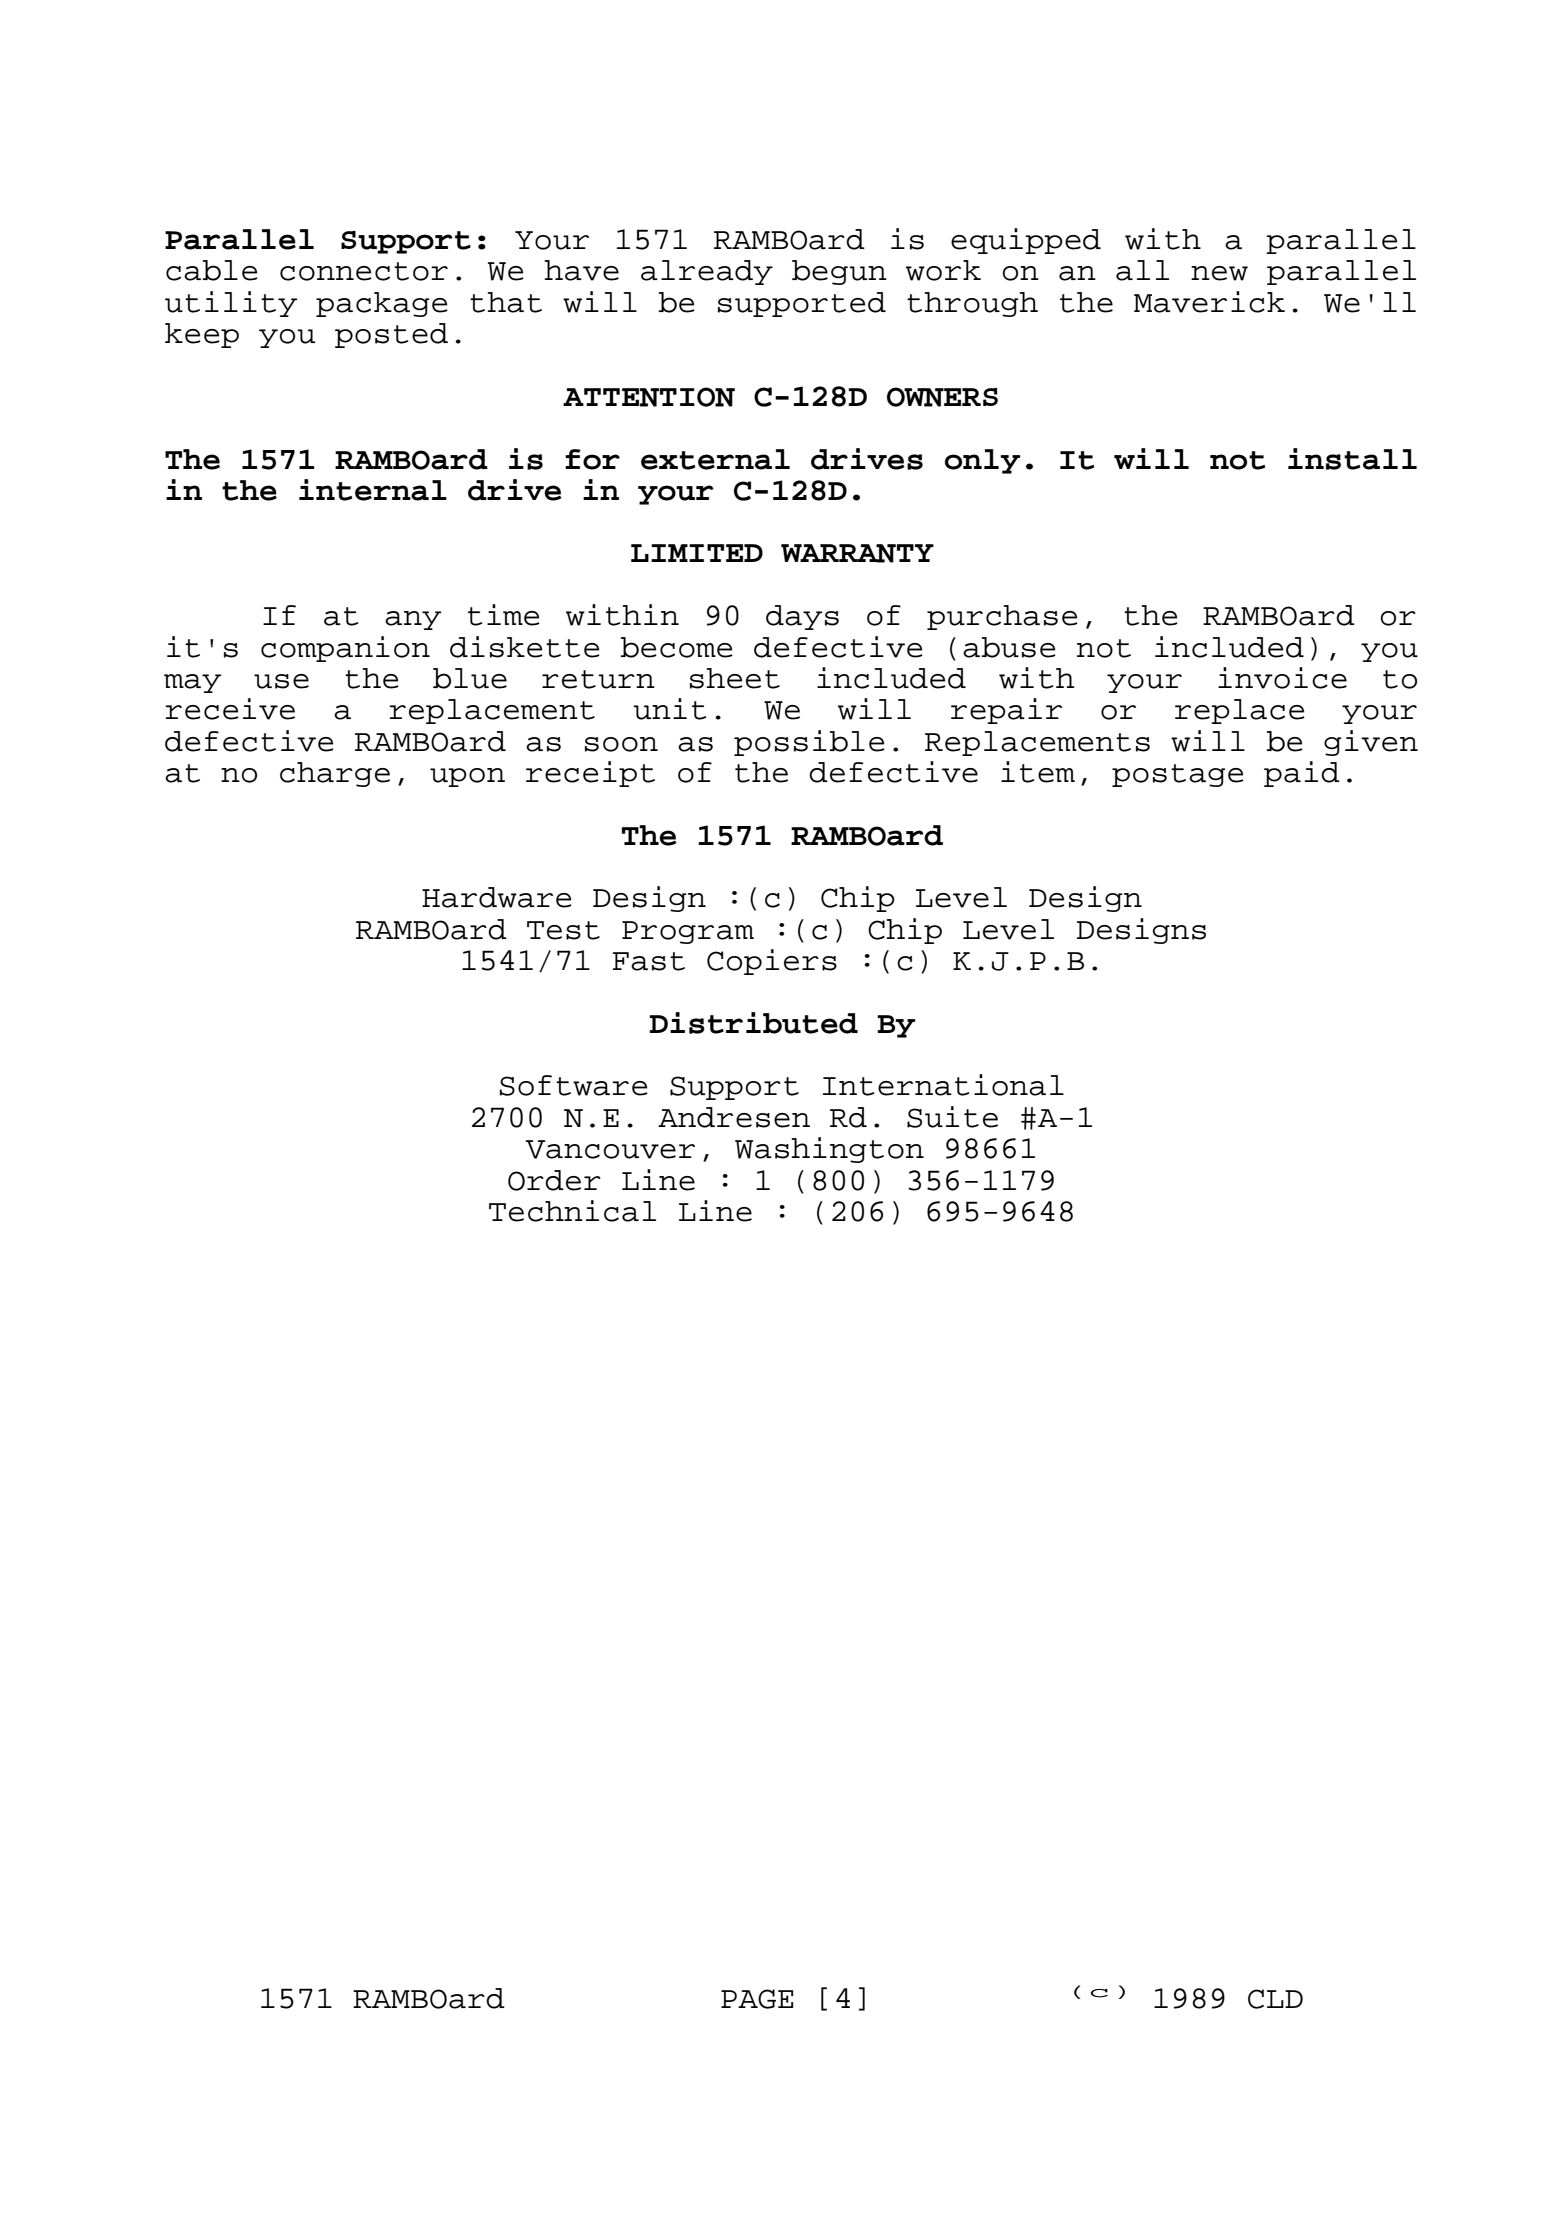 The image size is (1568, 2219). Describe the element at coordinates (572, 1211) in the document. I see `Technical` at that location.
